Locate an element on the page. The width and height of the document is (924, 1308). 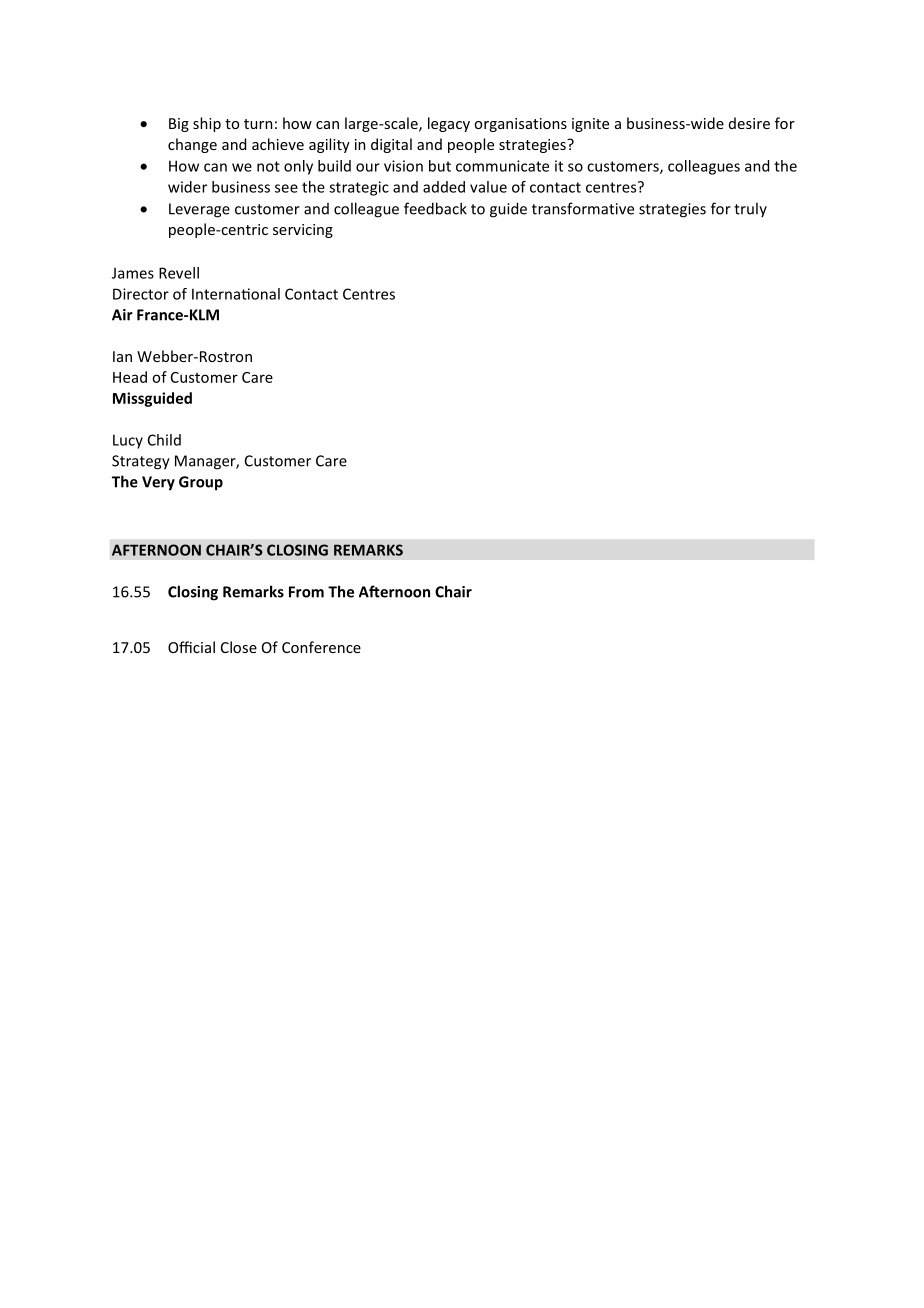
From is located at coordinates (306, 592).
